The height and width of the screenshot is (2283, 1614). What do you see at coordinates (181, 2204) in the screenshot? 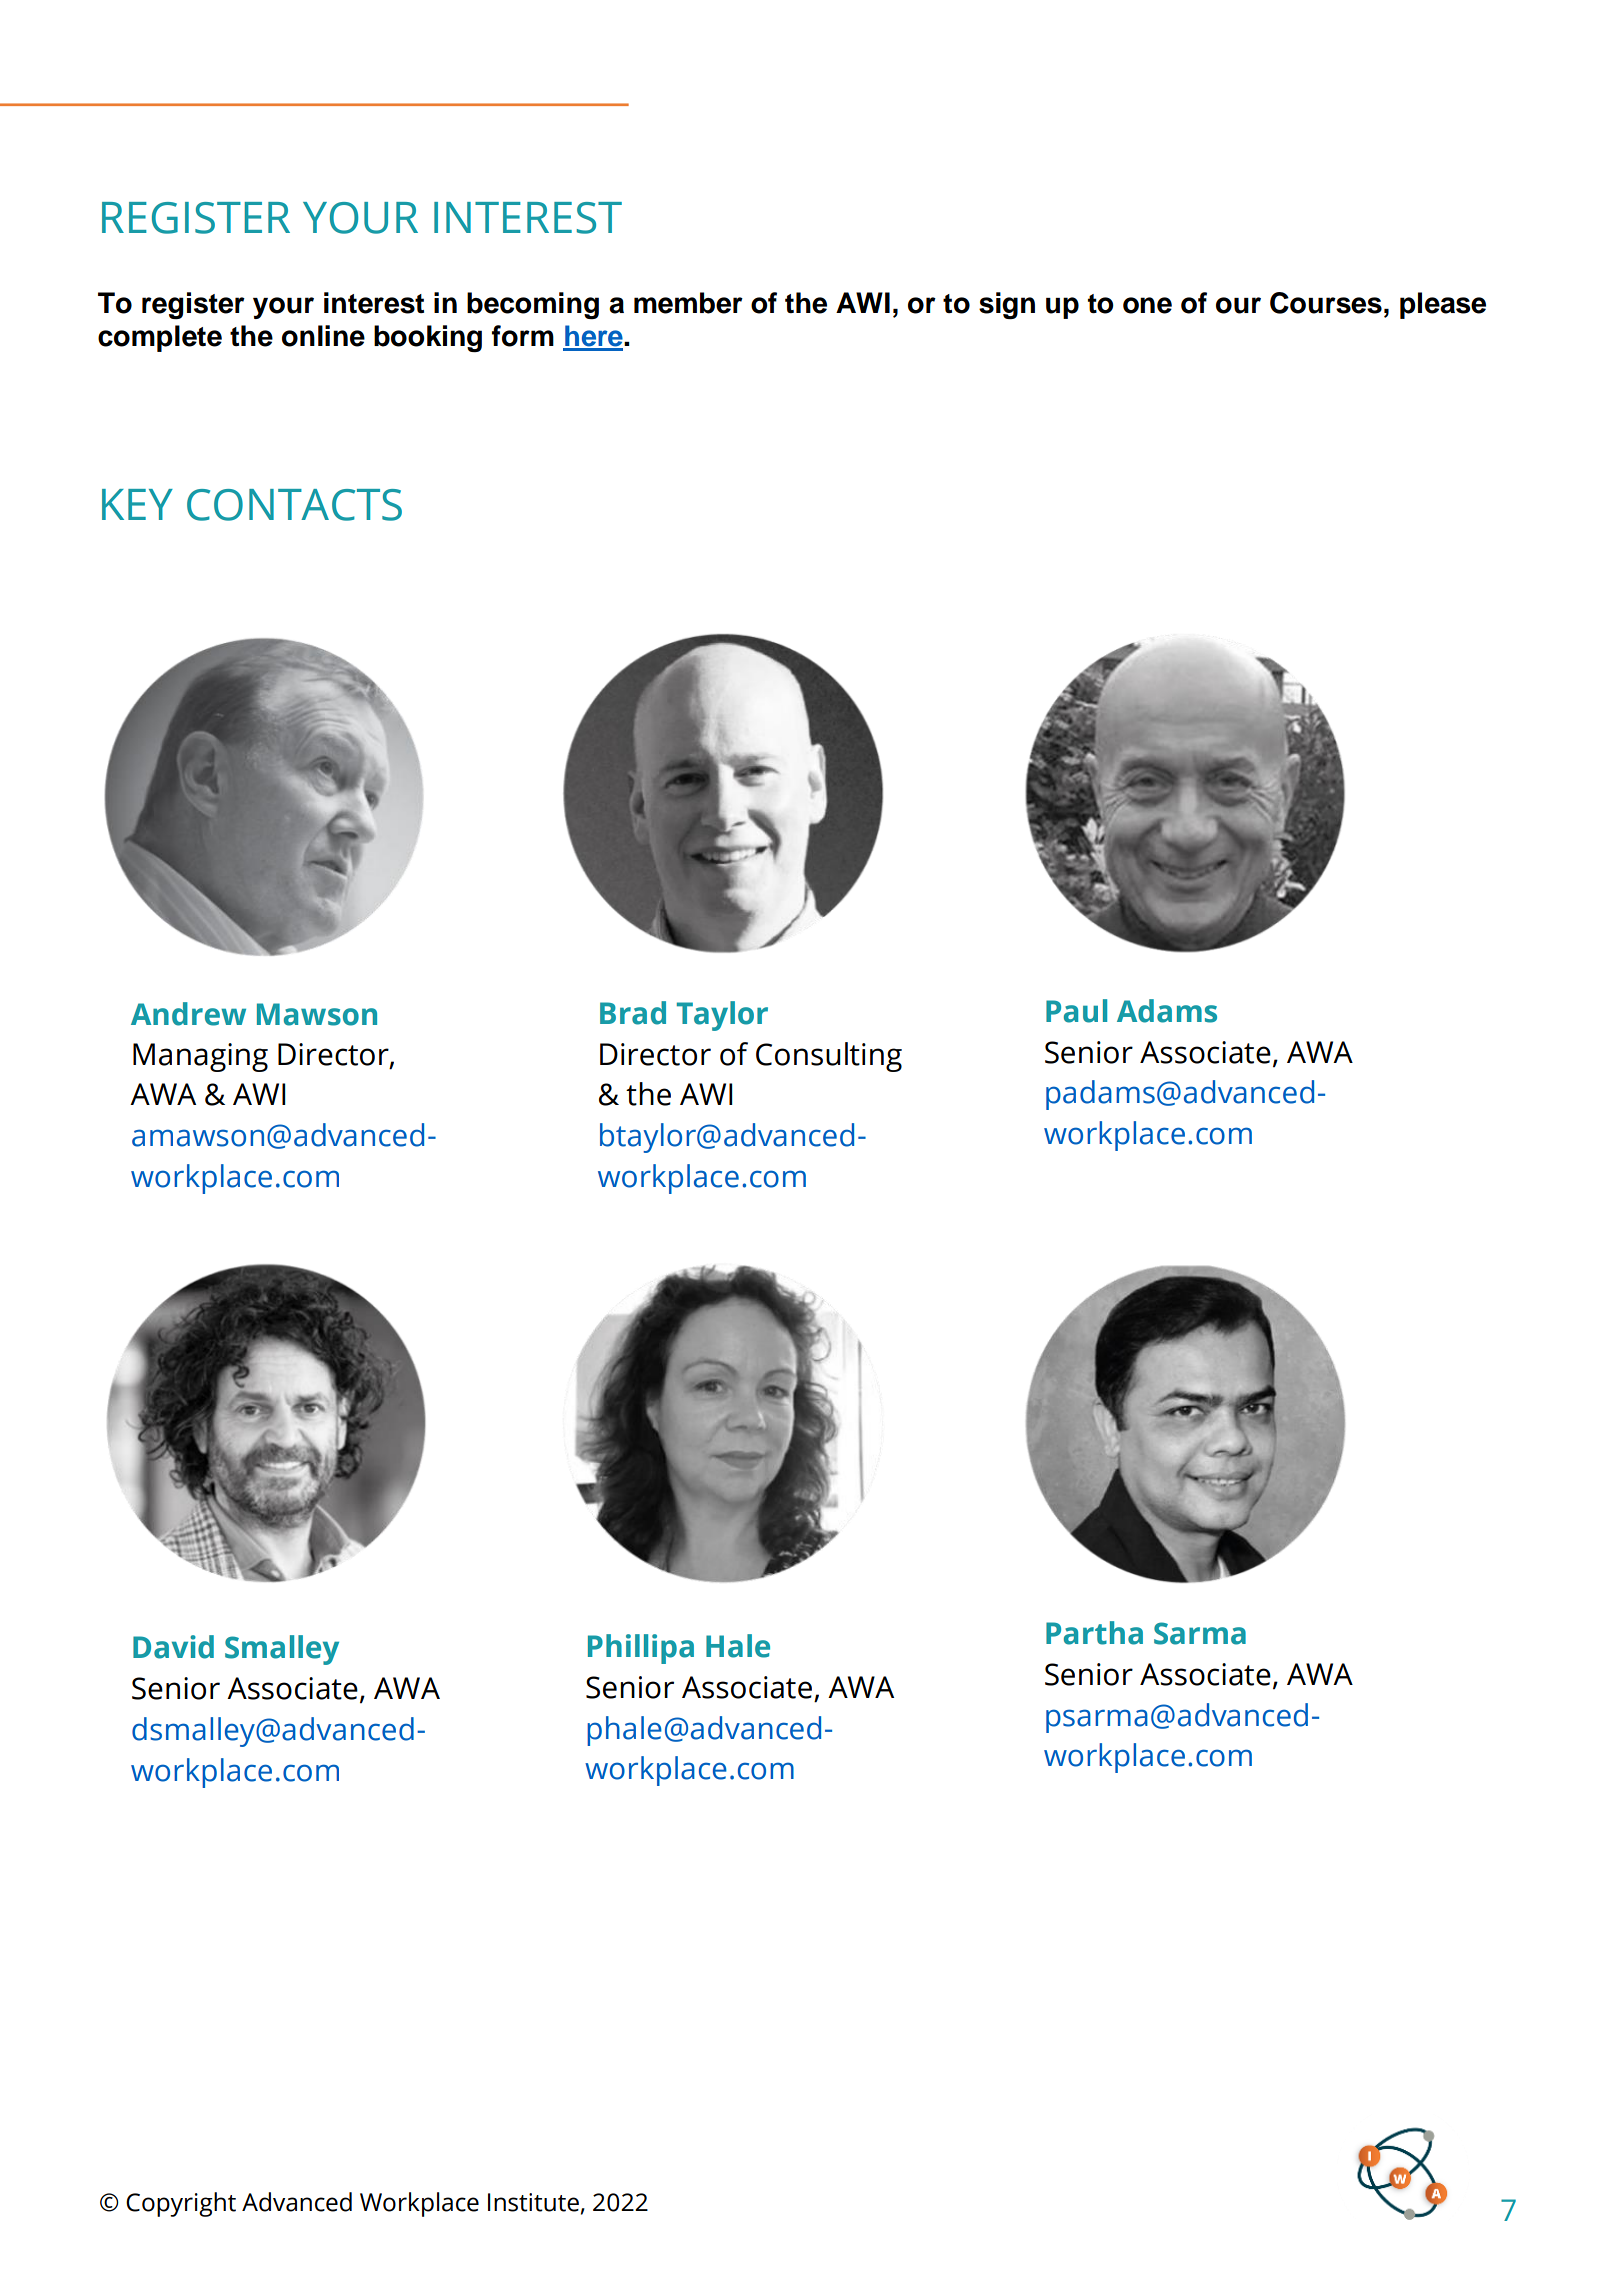
I see `Copyright` at bounding box center [181, 2204].
